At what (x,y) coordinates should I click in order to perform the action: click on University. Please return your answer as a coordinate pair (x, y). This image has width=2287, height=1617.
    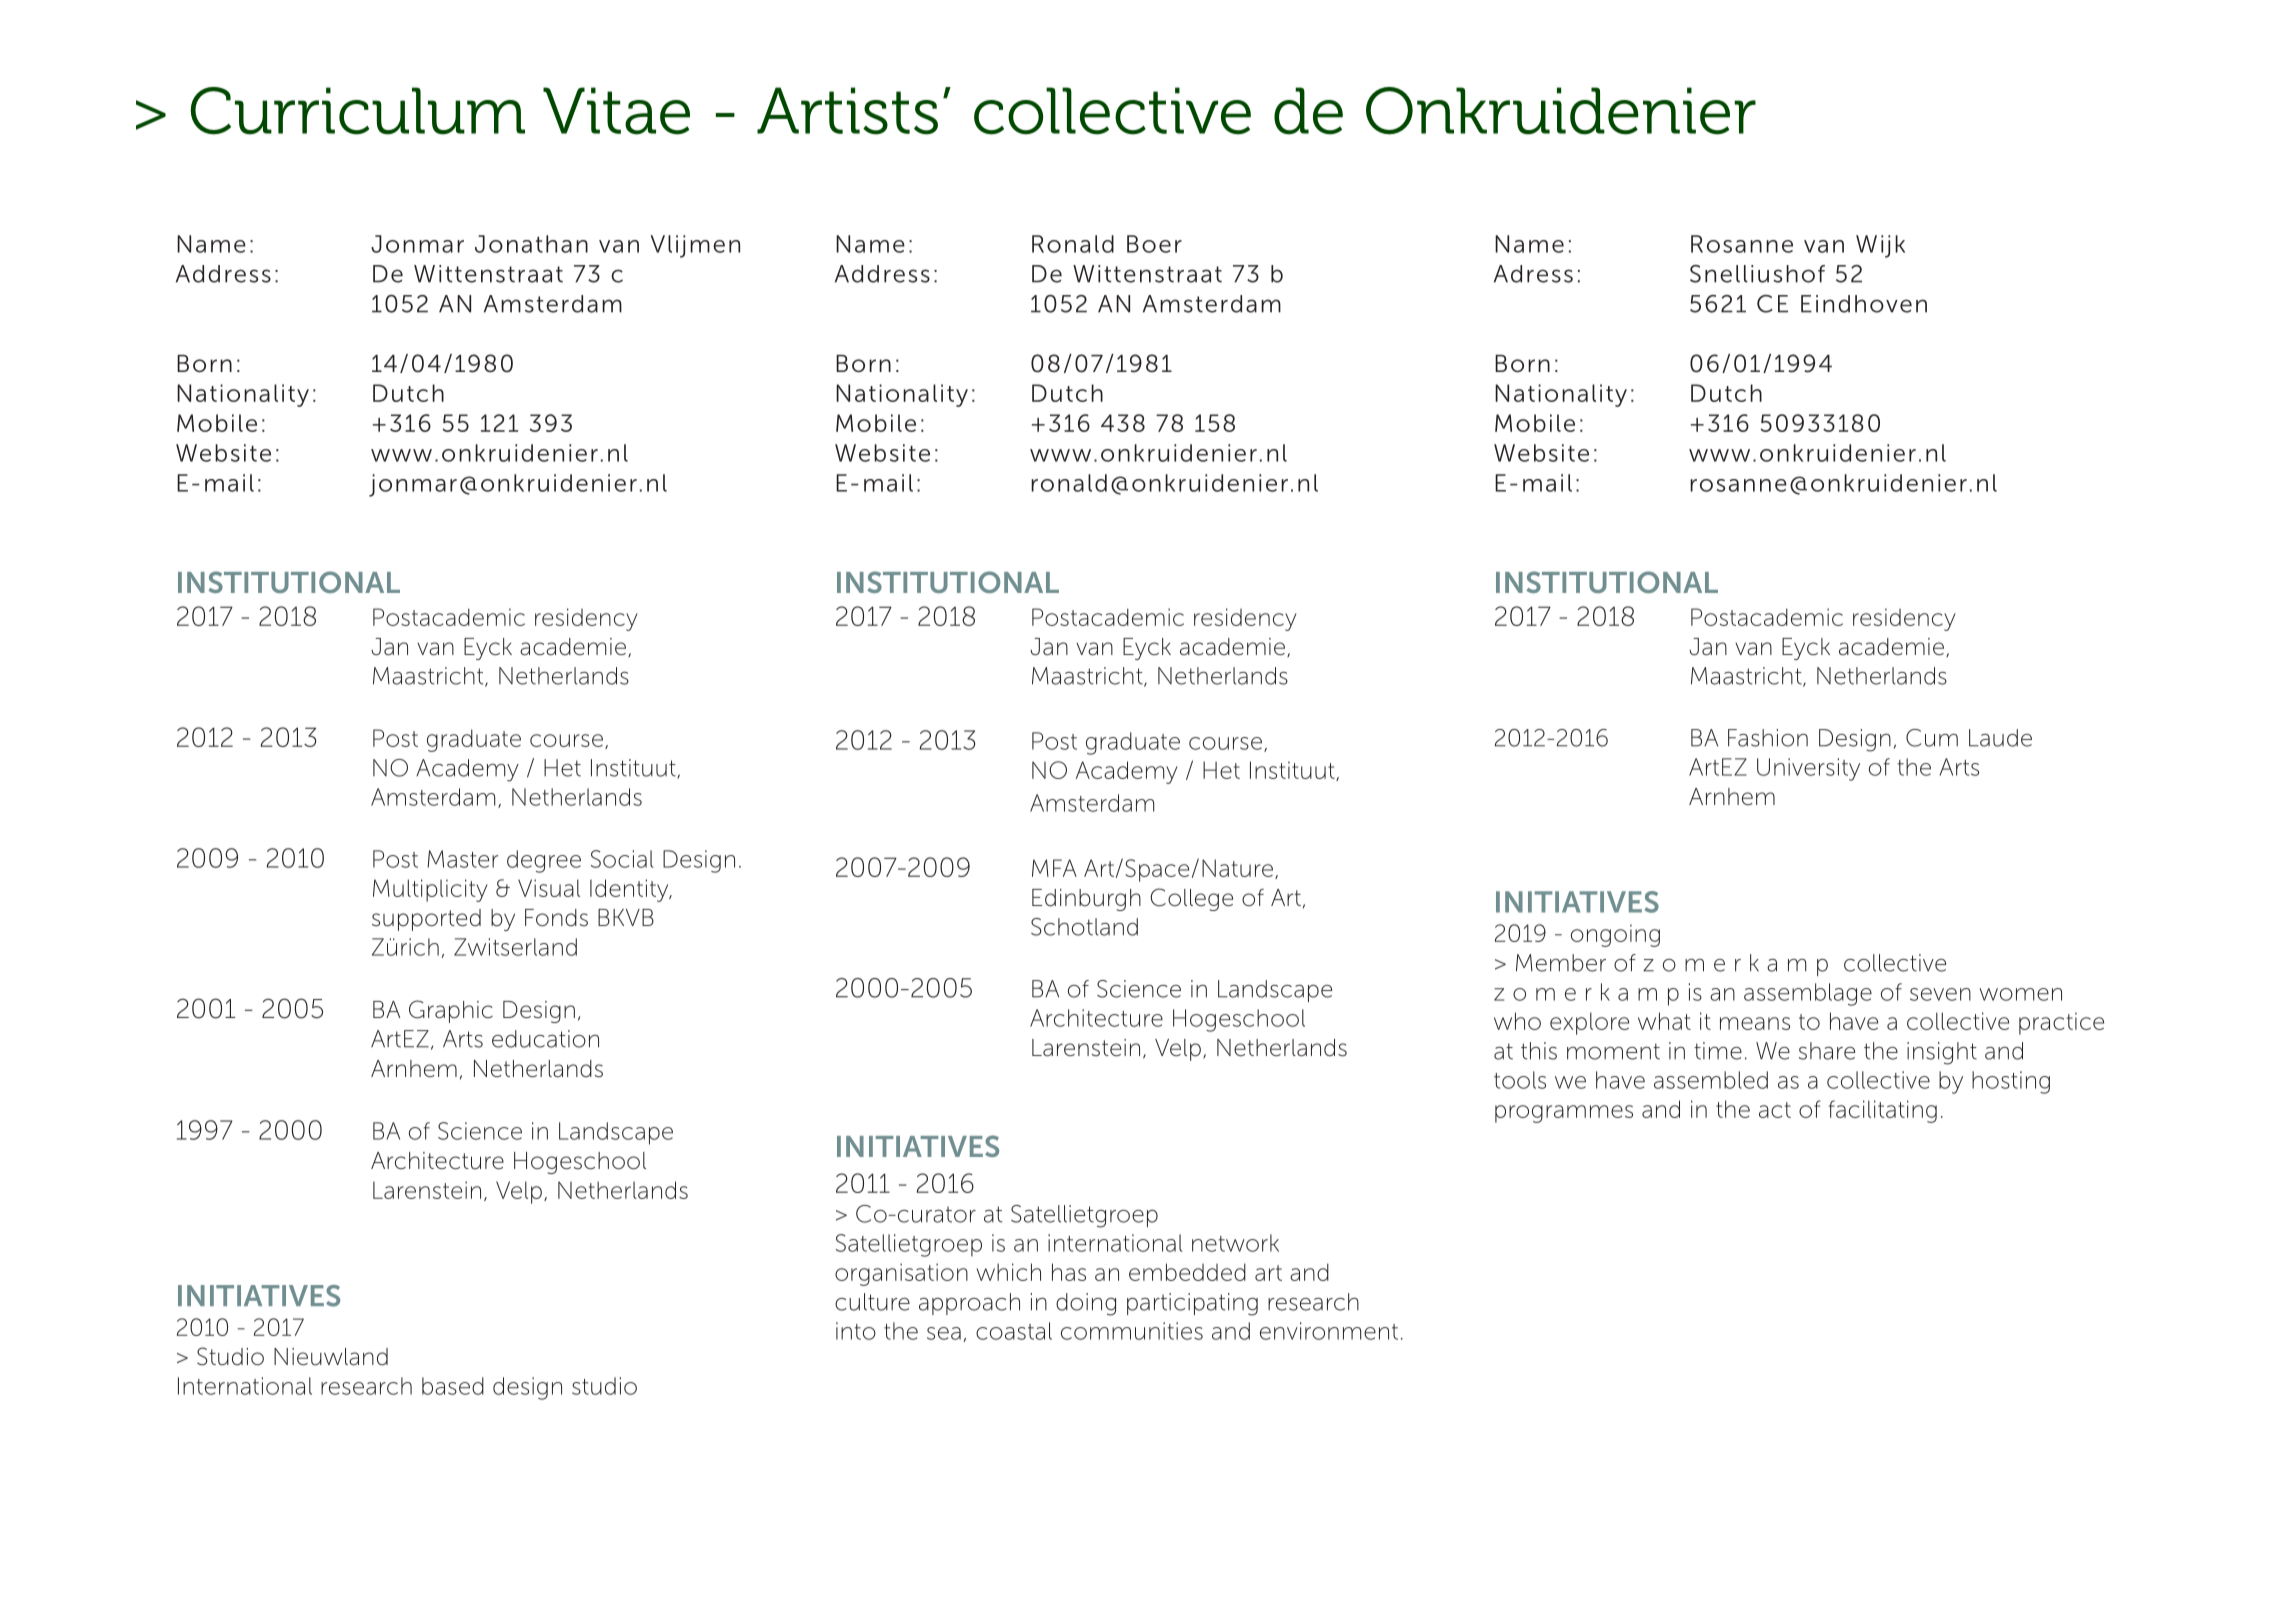
    Looking at the image, I should click on (1808, 769).
